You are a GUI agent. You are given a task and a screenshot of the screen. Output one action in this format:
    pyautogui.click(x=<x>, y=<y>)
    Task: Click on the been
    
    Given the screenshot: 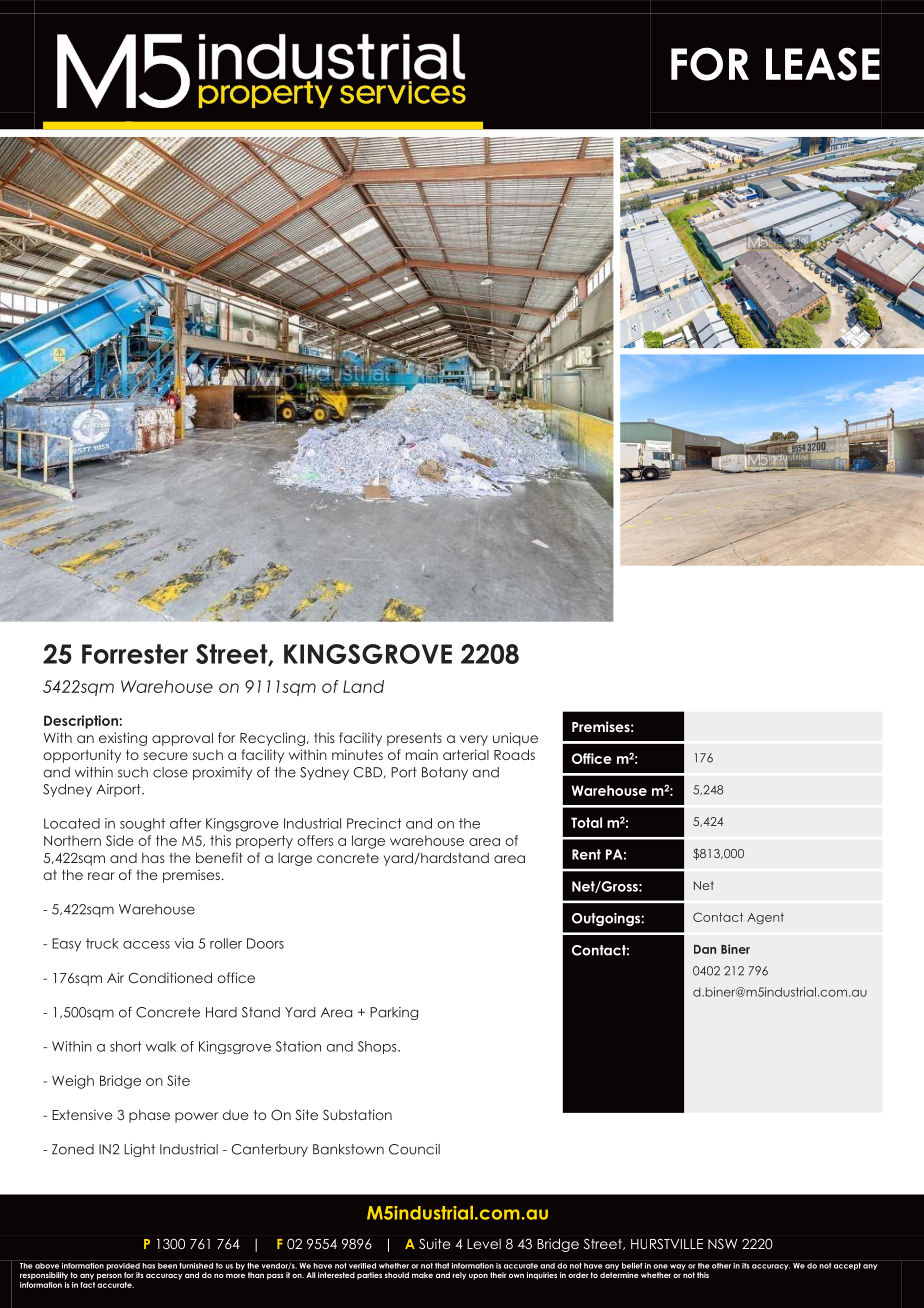 What is the action you would take?
    pyautogui.click(x=167, y=1266)
